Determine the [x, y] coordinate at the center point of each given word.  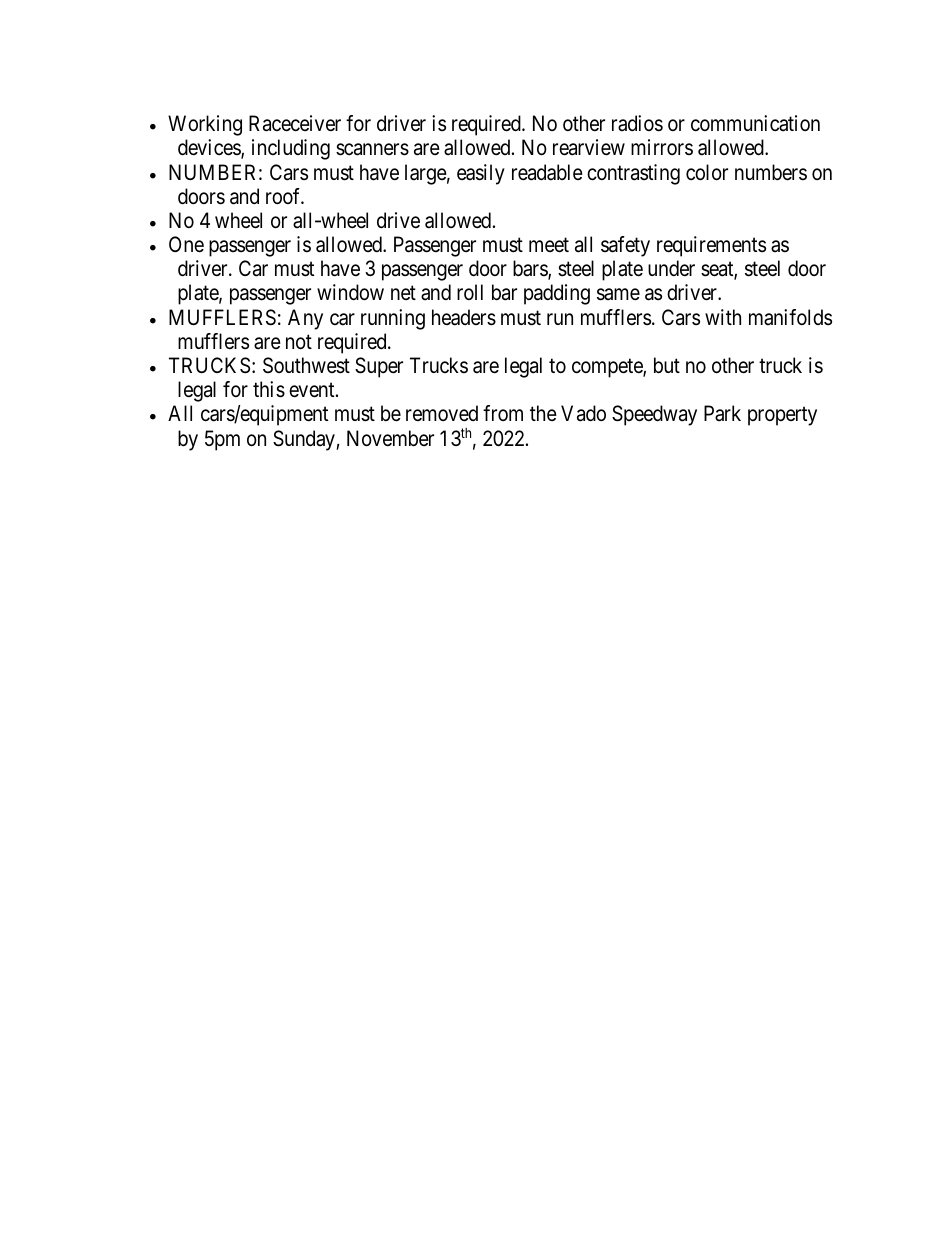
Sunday [305, 440]
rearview [589, 147]
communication [755, 123]
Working [205, 125]
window [350, 292]
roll [470, 292]
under [671, 268]
